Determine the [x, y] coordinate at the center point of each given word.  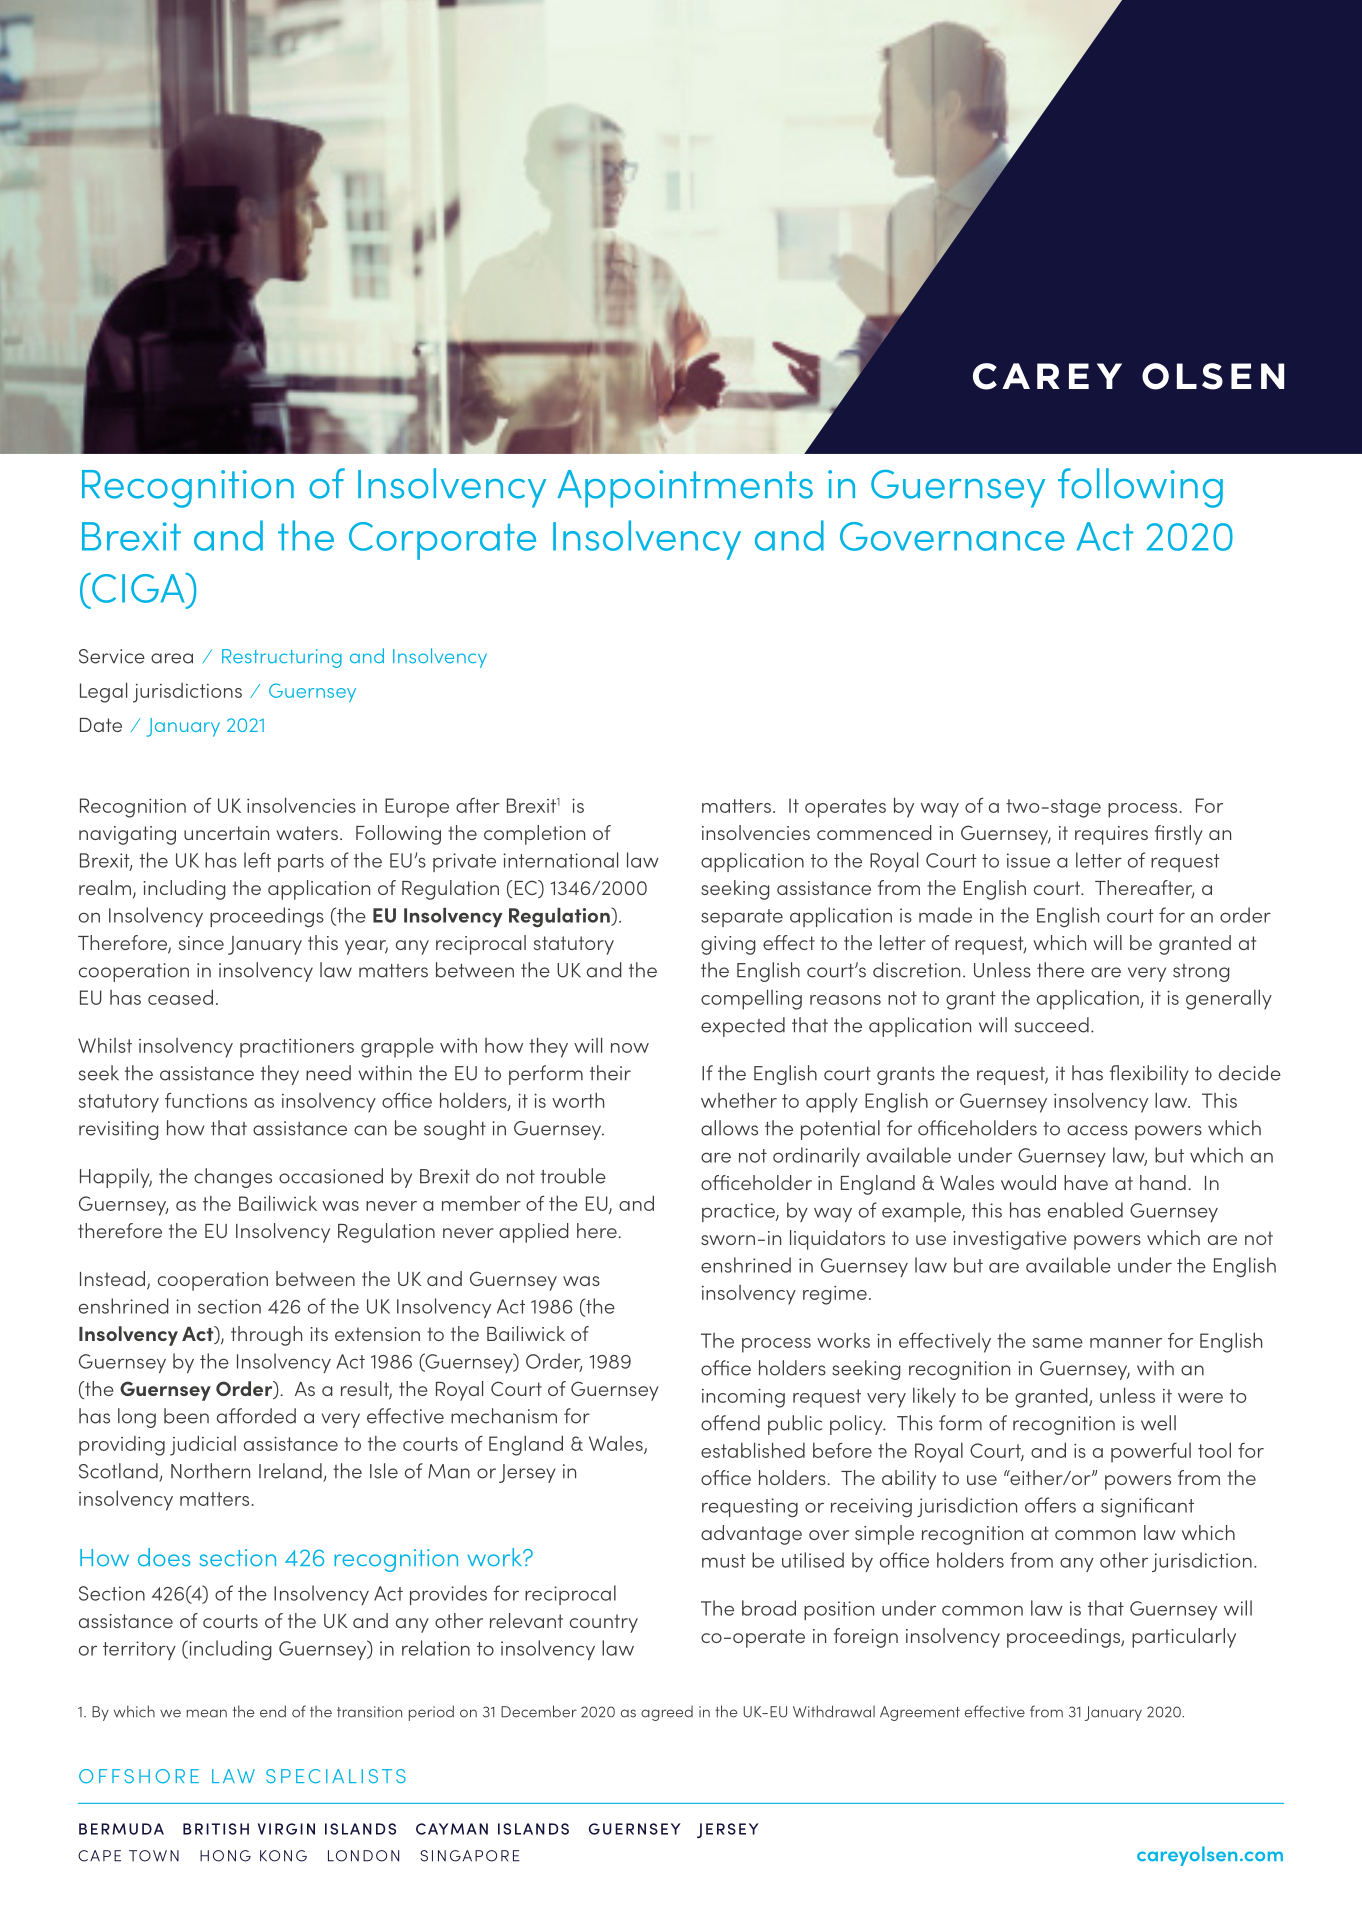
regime [835, 1295]
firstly [1179, 835]
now [630, 1048]
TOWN [154, 1856]
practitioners [297, 1048]
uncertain [226, 833]
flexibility [1149, 1075]
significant [1147, 1507]
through [266, 1336]
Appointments [685, 489]
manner [1126, 1343]
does [164, 1557]
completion [534, 835]
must [724, 1561]
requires [1111, 835]
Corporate [442, 541]
